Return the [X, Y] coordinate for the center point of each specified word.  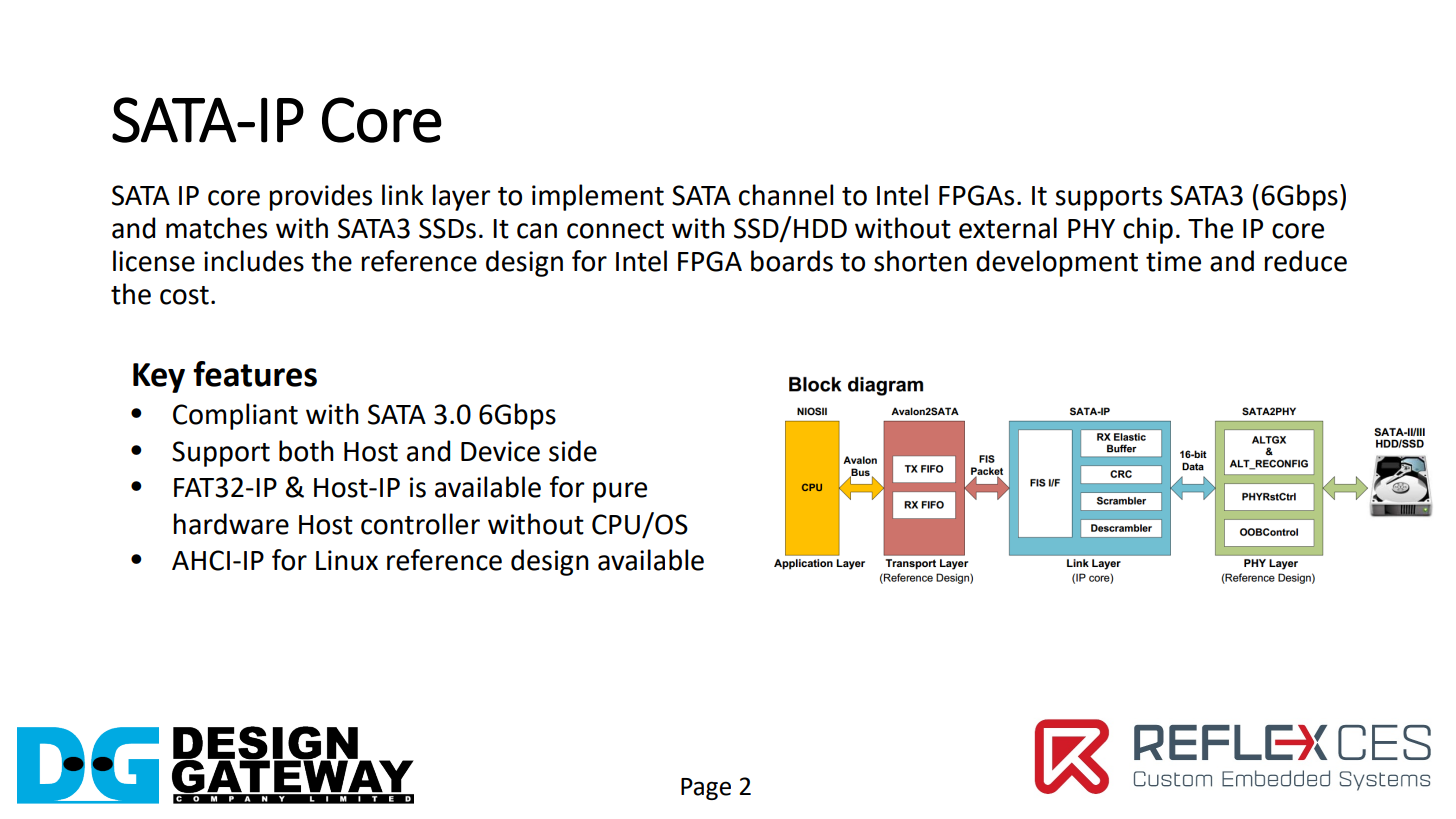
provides [321, 197]
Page [706, 789]
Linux [347, 560]
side [573, 451]
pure [620, 492]
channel [786, 195]
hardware [231, 524]
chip [1148, 230]
